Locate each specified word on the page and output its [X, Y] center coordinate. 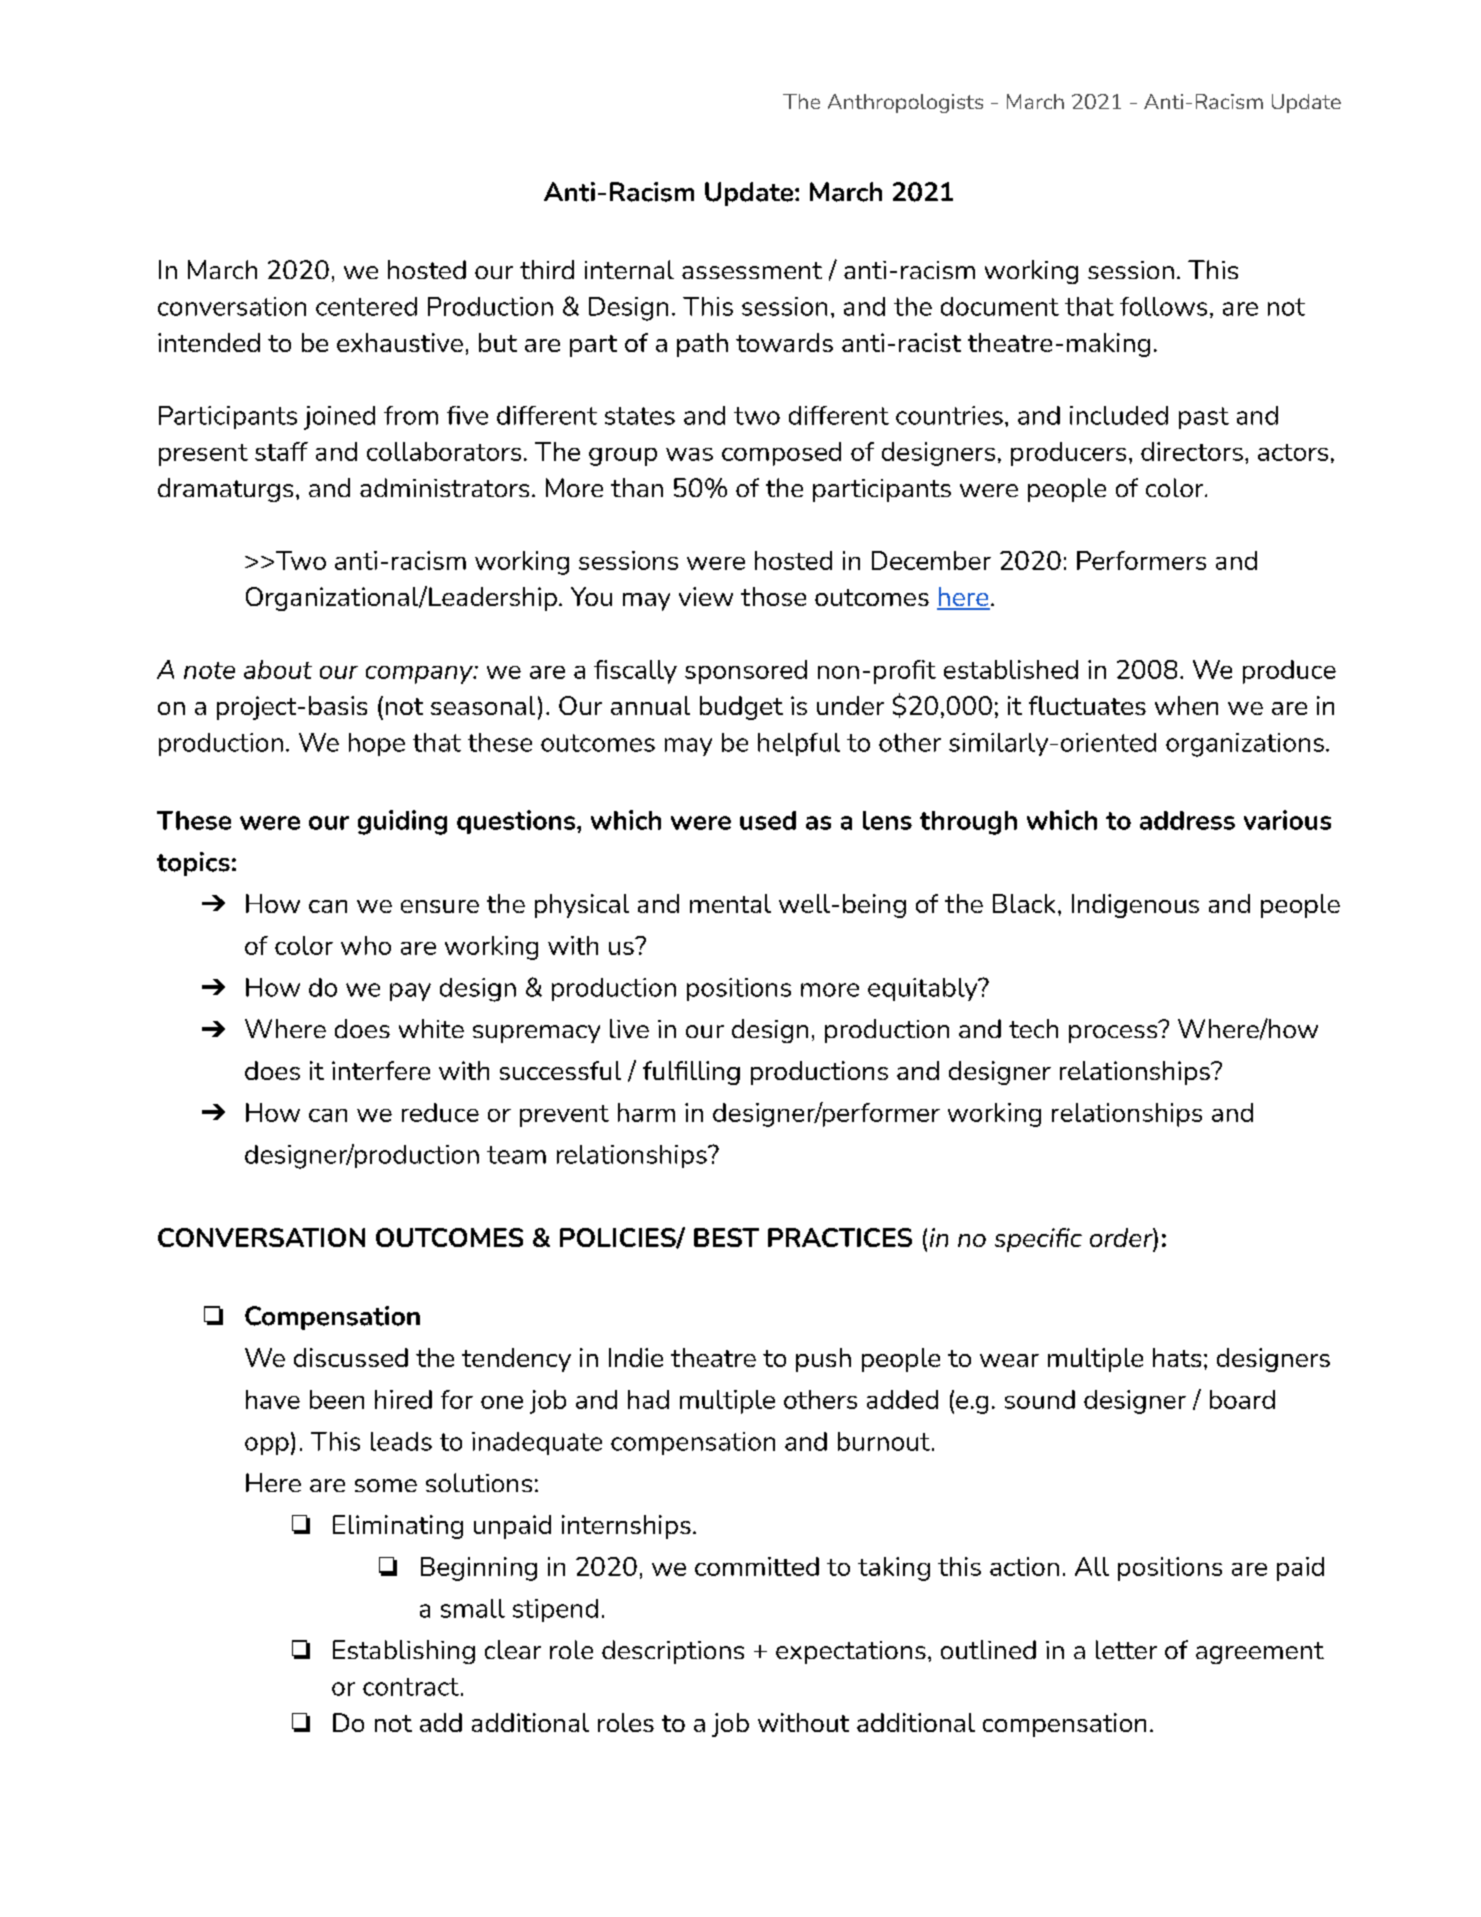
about [278, 669]
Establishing [404, 1652]
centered [366, 306]
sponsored [746, 672]
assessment [752, 270]
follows [1163, 306]
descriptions [673, 1652]
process [1114, 1032]
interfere [381, 1070]
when [1186, 705]
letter [1126, 1649]
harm [646, 1112]
